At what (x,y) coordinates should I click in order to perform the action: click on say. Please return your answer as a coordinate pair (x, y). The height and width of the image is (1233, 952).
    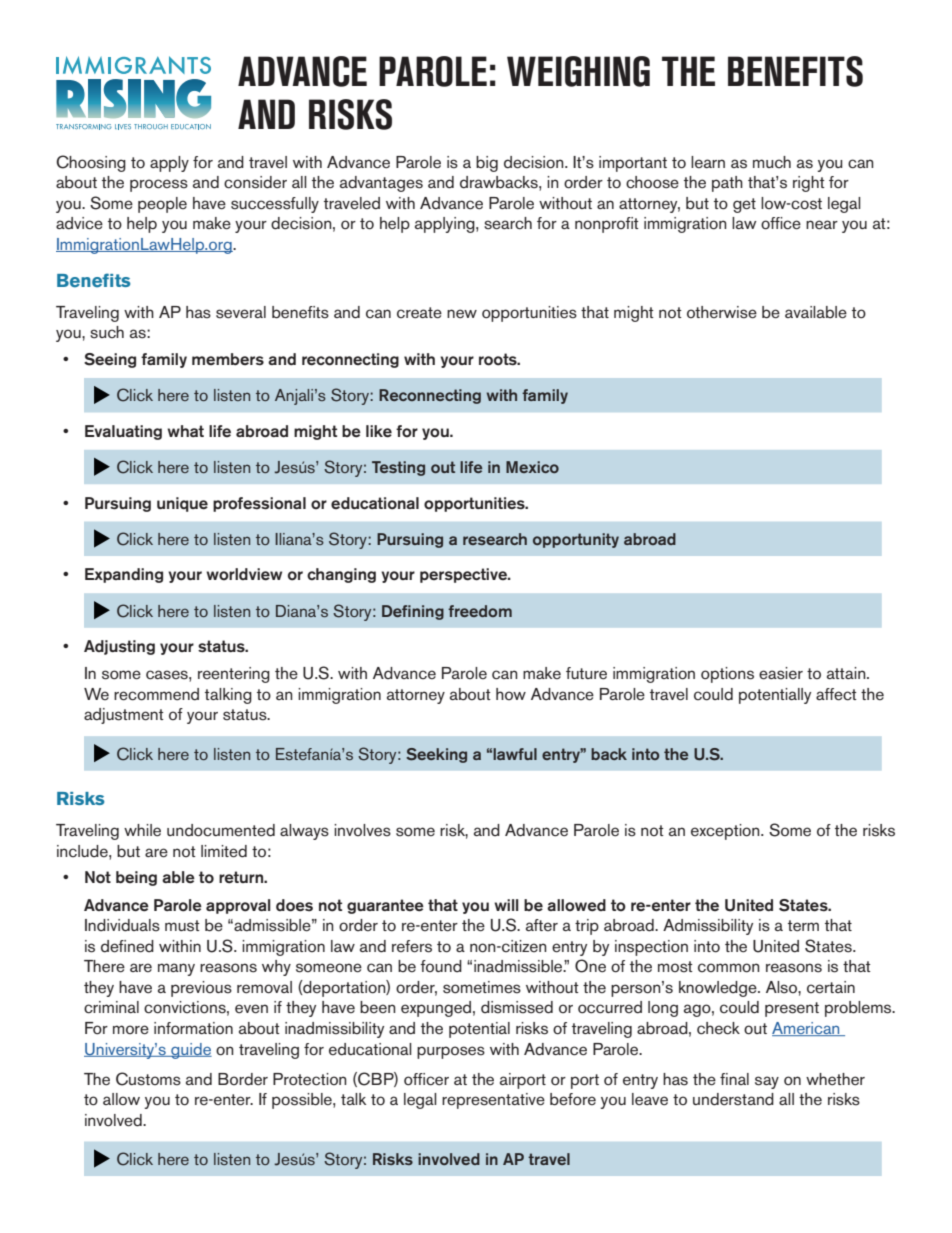
    Looking at the image, I should click on (767, 1082).
